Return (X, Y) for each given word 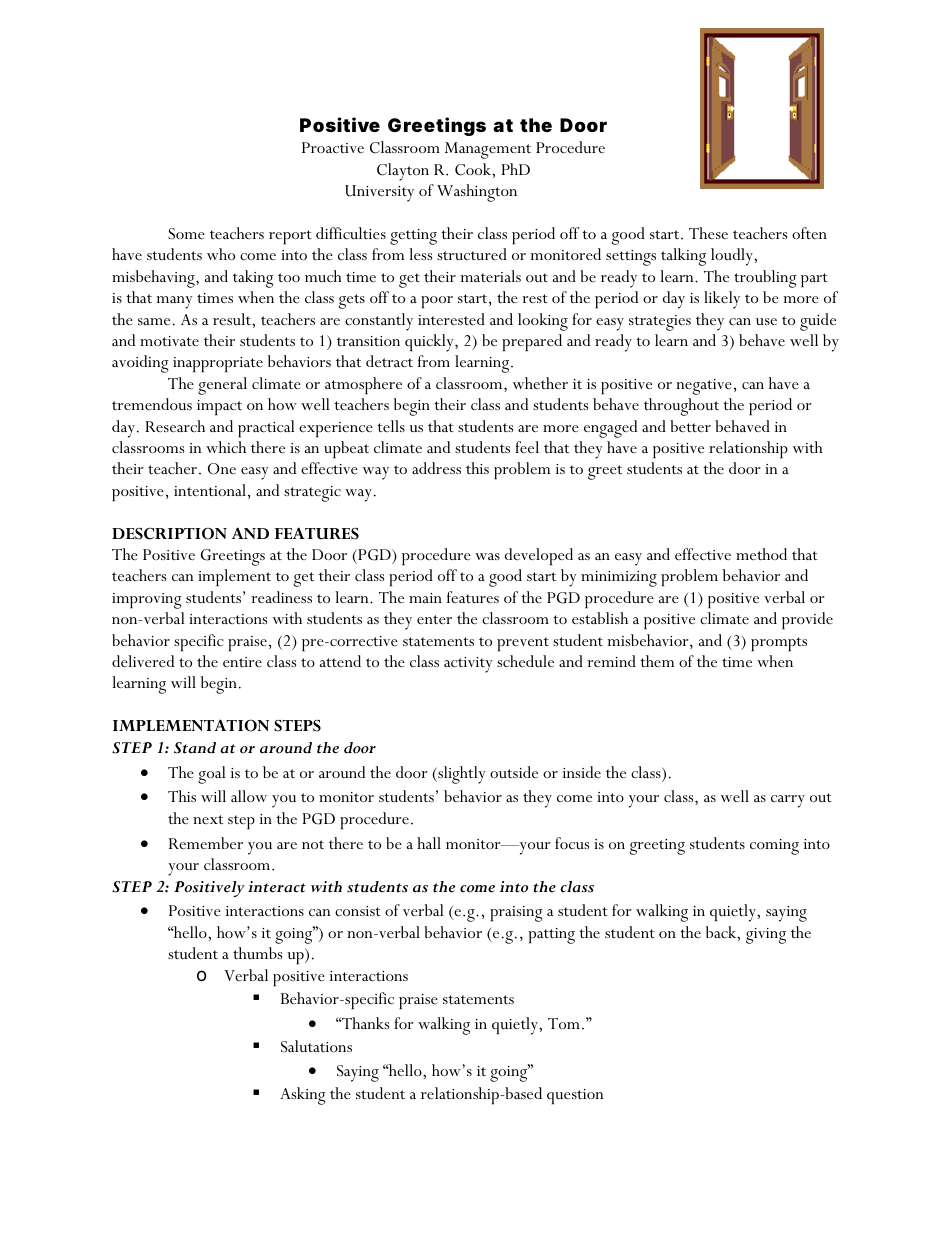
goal (212, 775)
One (222, 469)
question (575, 1096)
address (436, 468)
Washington (477, 193)
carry (788, 801)
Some (186, 234)
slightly (461, 775)
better (690, 426)
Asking (303, 1096)
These (708, 233)
